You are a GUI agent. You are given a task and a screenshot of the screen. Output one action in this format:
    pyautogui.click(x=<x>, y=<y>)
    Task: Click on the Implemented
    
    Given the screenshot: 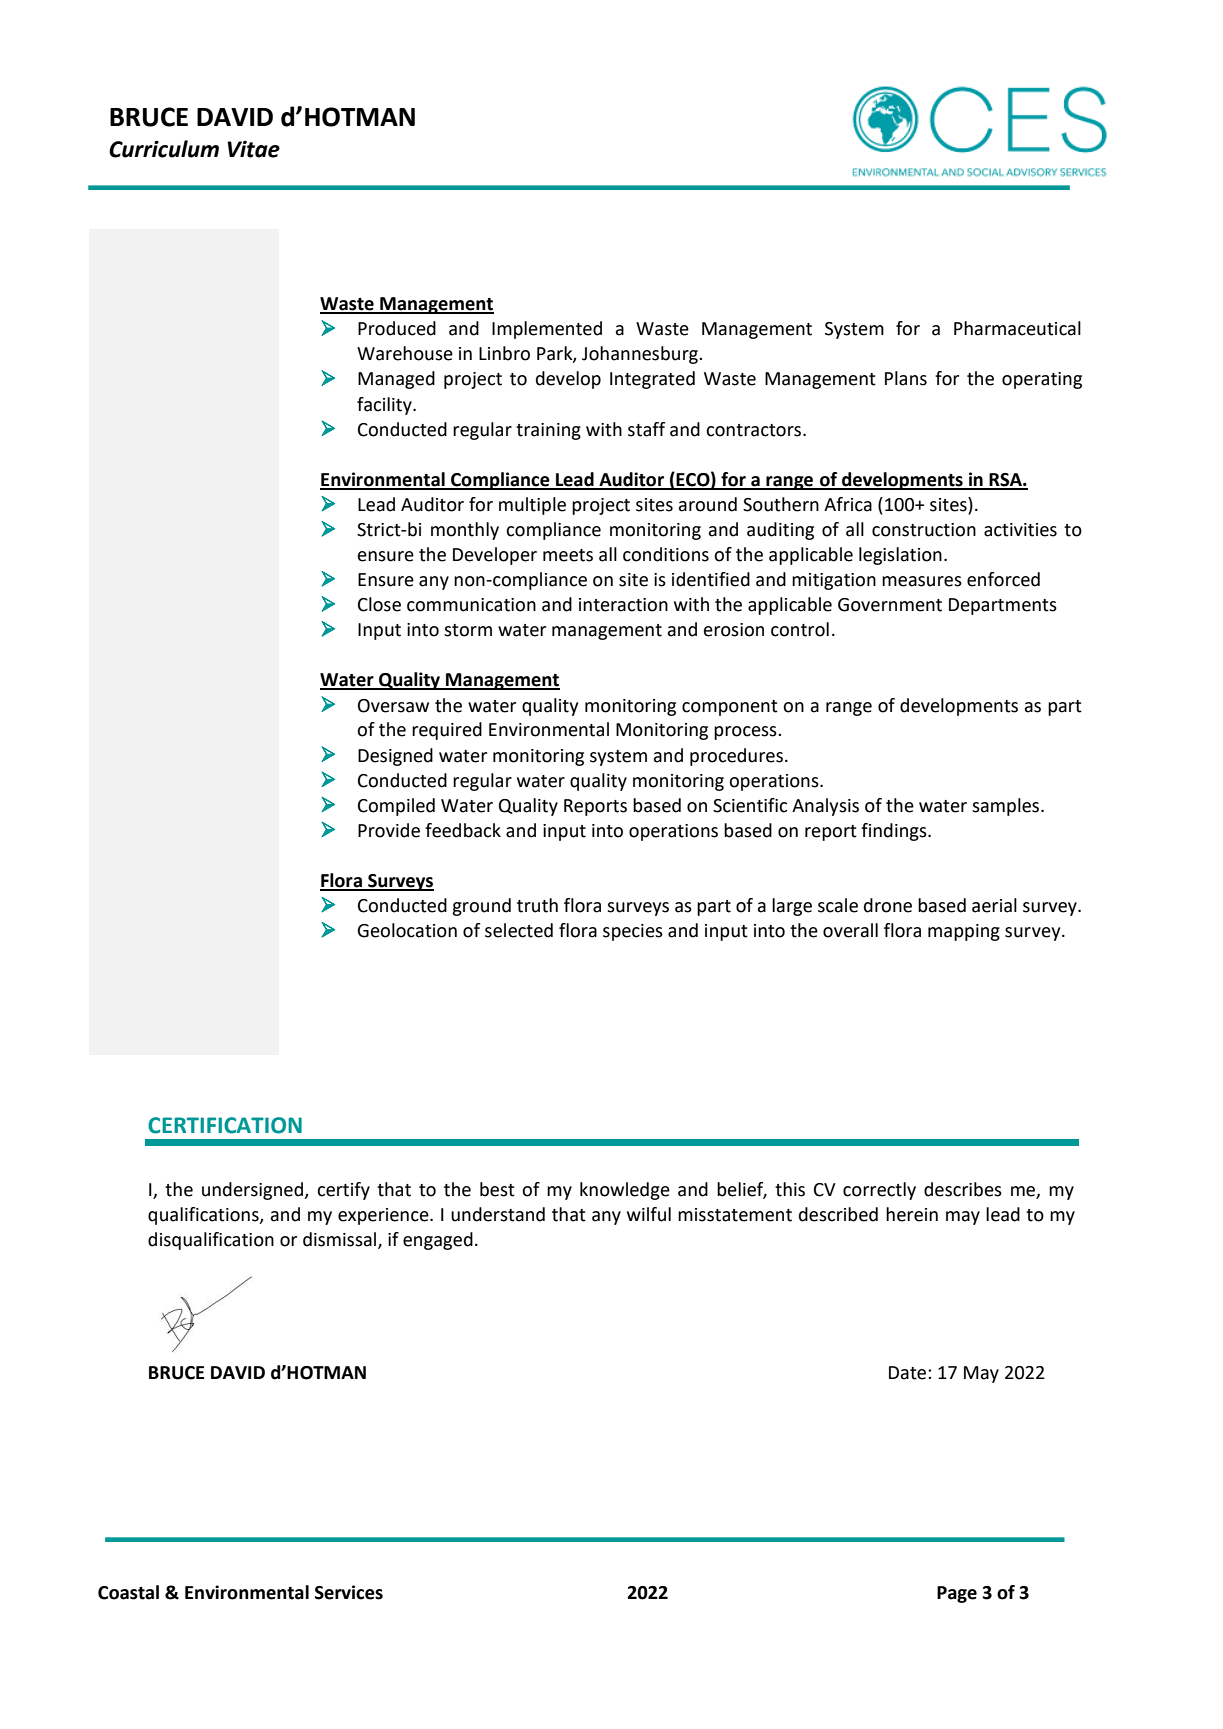 What is the action you would take?
    pyautogui.click(x=547, y=330)
